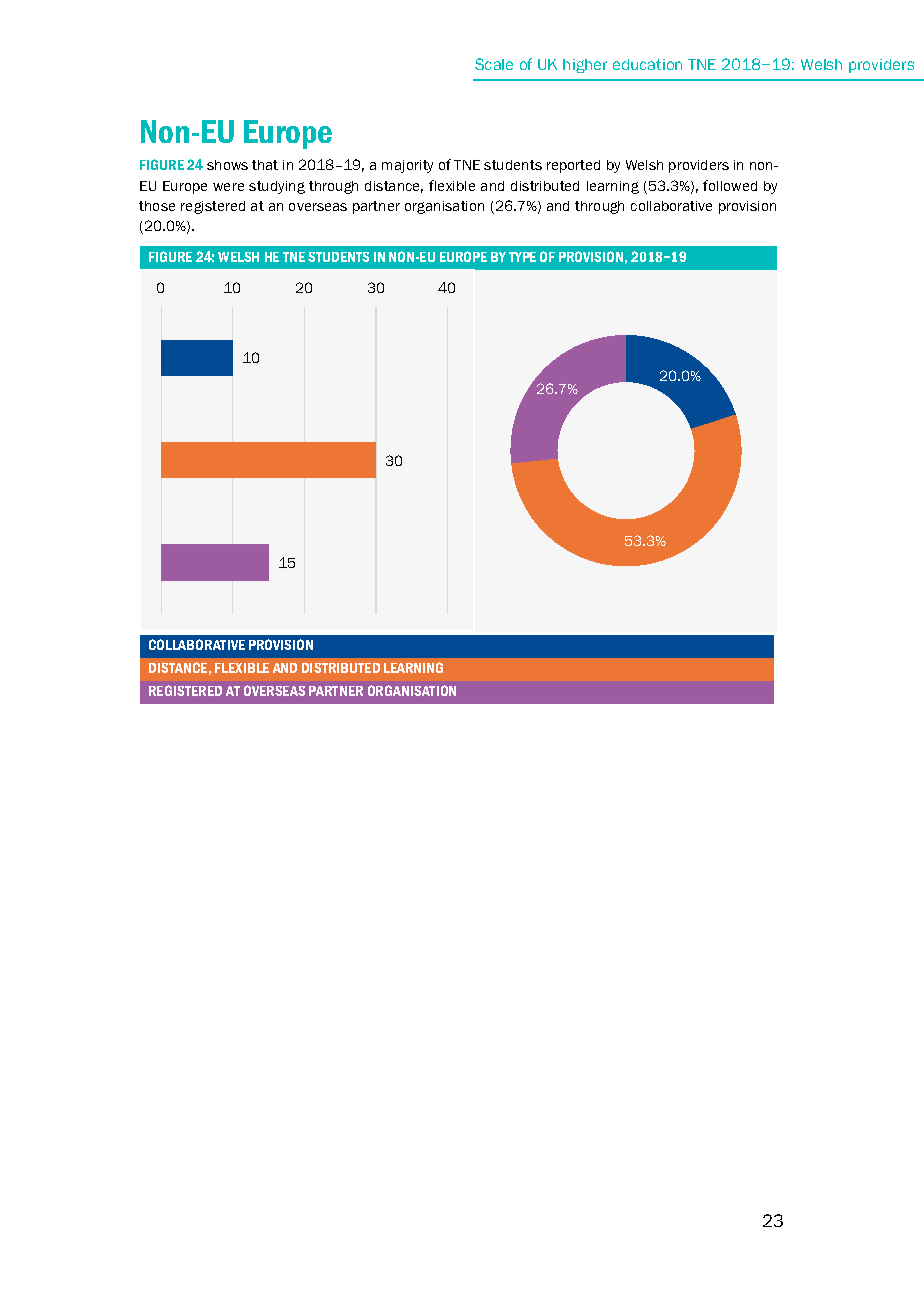 This screenshot has height=1308, width=924. I want to click on those, so click(157, 206).
